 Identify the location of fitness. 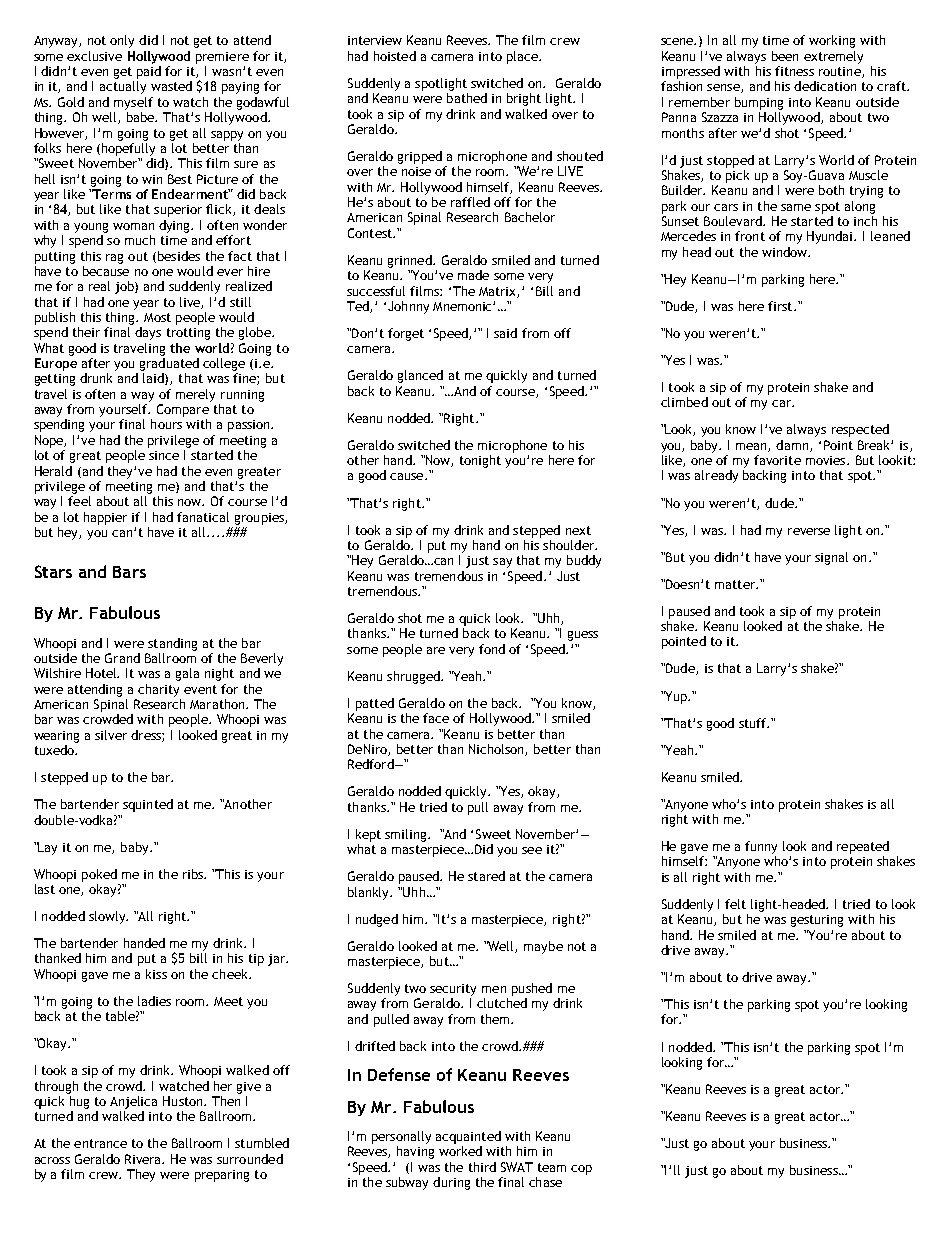
(794, 71).
